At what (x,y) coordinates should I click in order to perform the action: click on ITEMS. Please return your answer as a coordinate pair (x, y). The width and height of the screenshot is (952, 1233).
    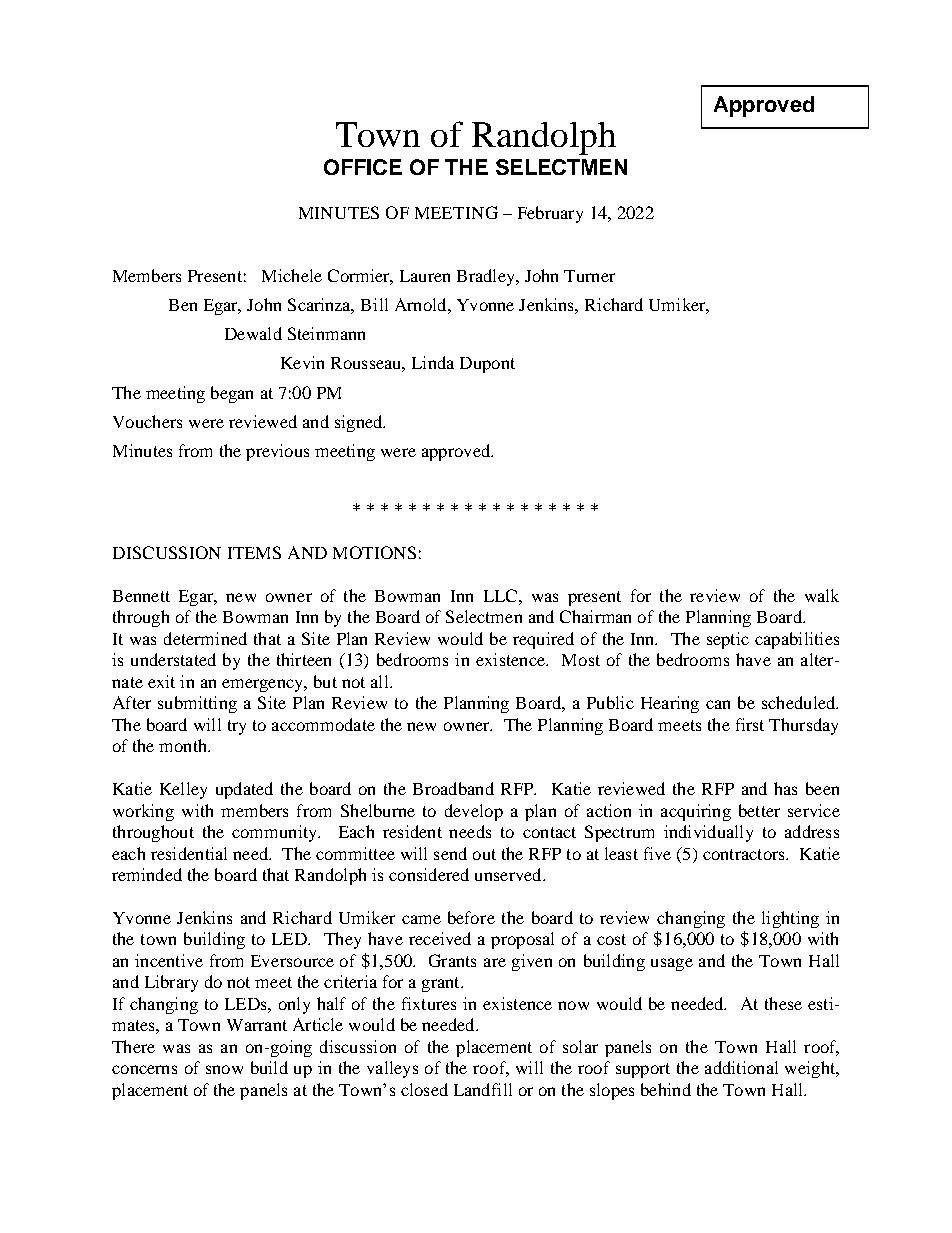
    Looking at the image, I should click on (254, 552).
